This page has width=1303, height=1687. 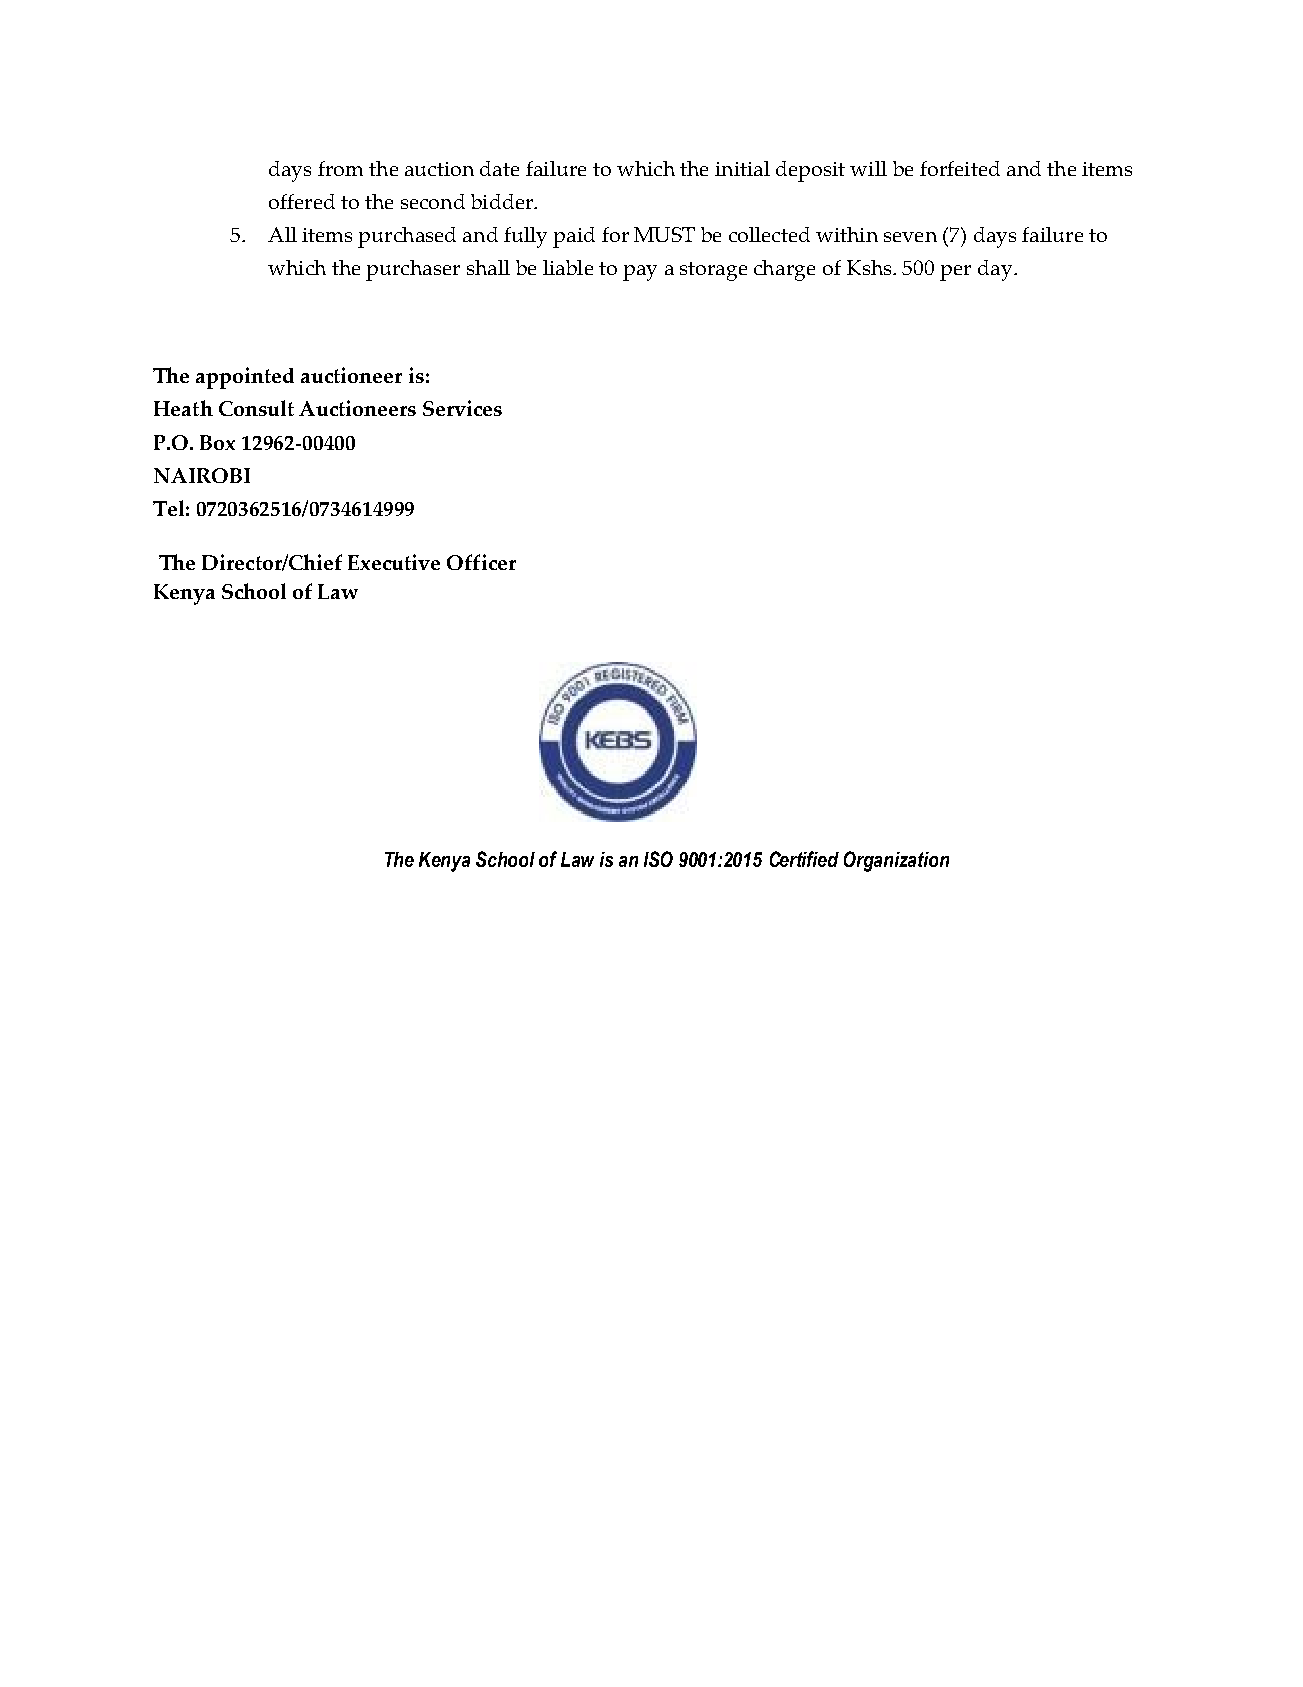 I want to click on Services, so click(x=462, y=408).
